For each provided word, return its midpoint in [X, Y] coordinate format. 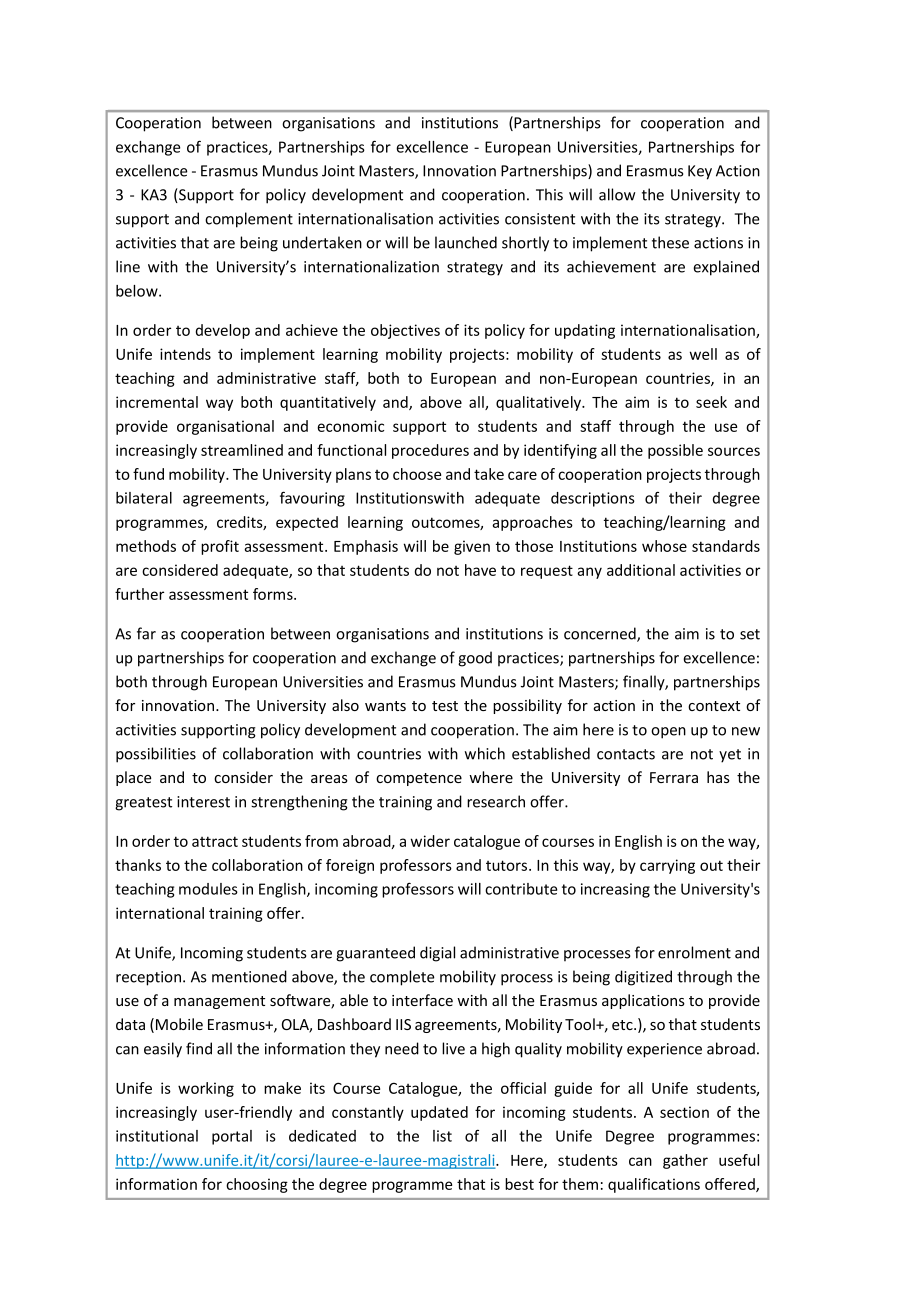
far [146, 633]
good [475, 659]
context [714, 706]
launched [466, 242]
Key [700, 172]
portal [232, 1137]
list [442, 1136]
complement [249, 220]
